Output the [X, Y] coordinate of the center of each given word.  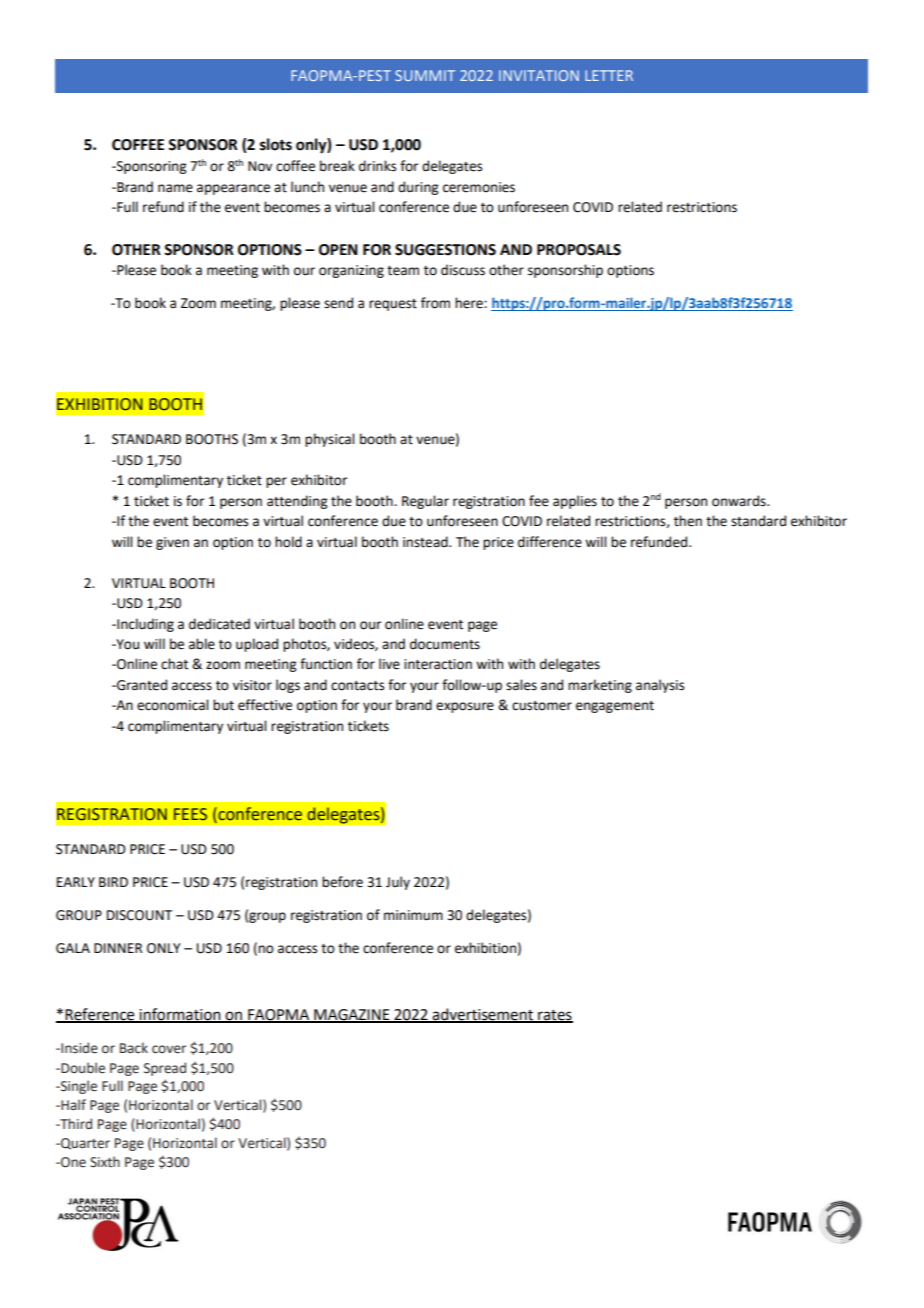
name [175, 188]
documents [445, 644]
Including [144, 625]
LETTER [609, 75]
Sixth [105, 1162]
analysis [660, 686]
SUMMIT [425, 75]
